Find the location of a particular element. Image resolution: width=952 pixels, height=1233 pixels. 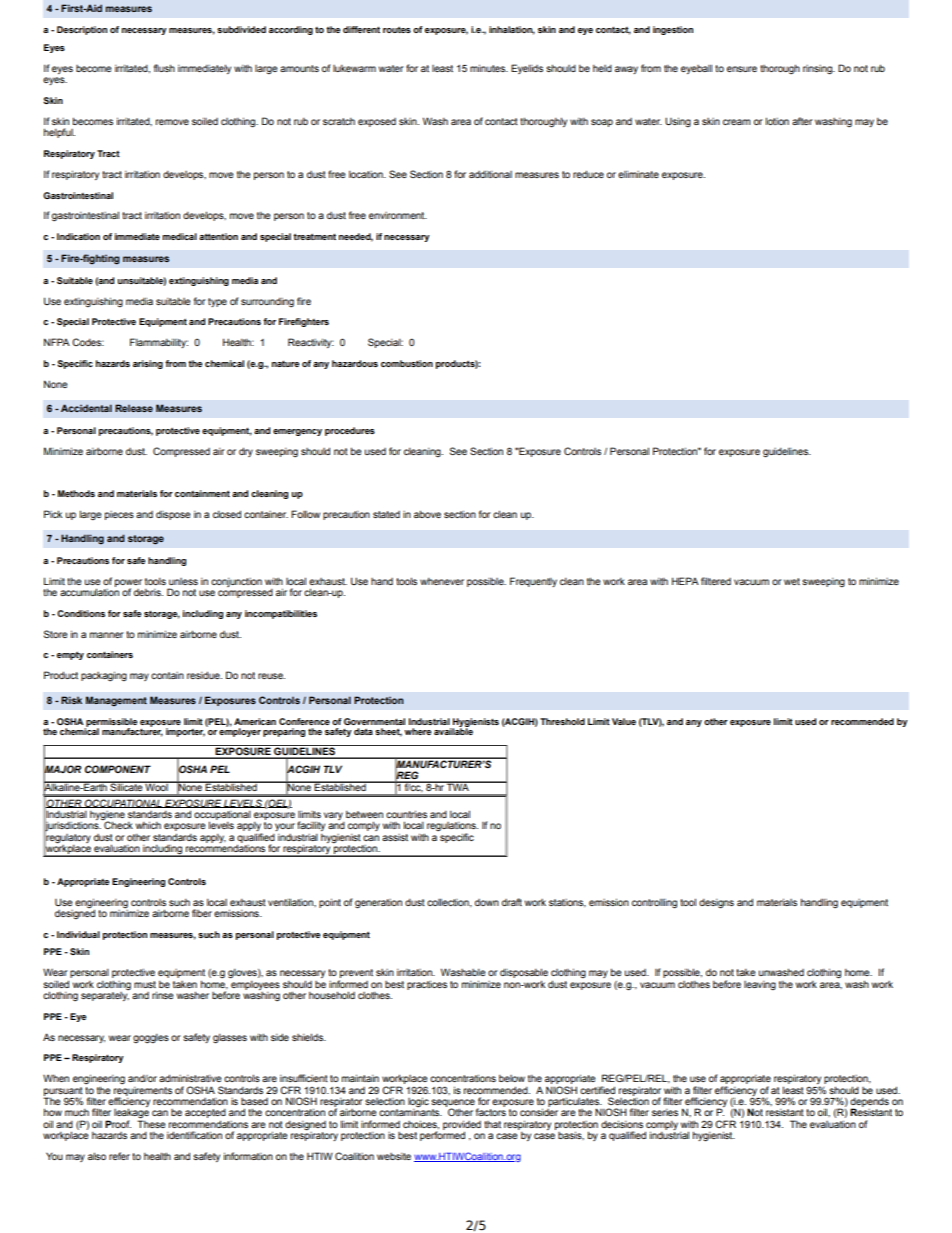

performed is located at coordinates (442, 1135).
